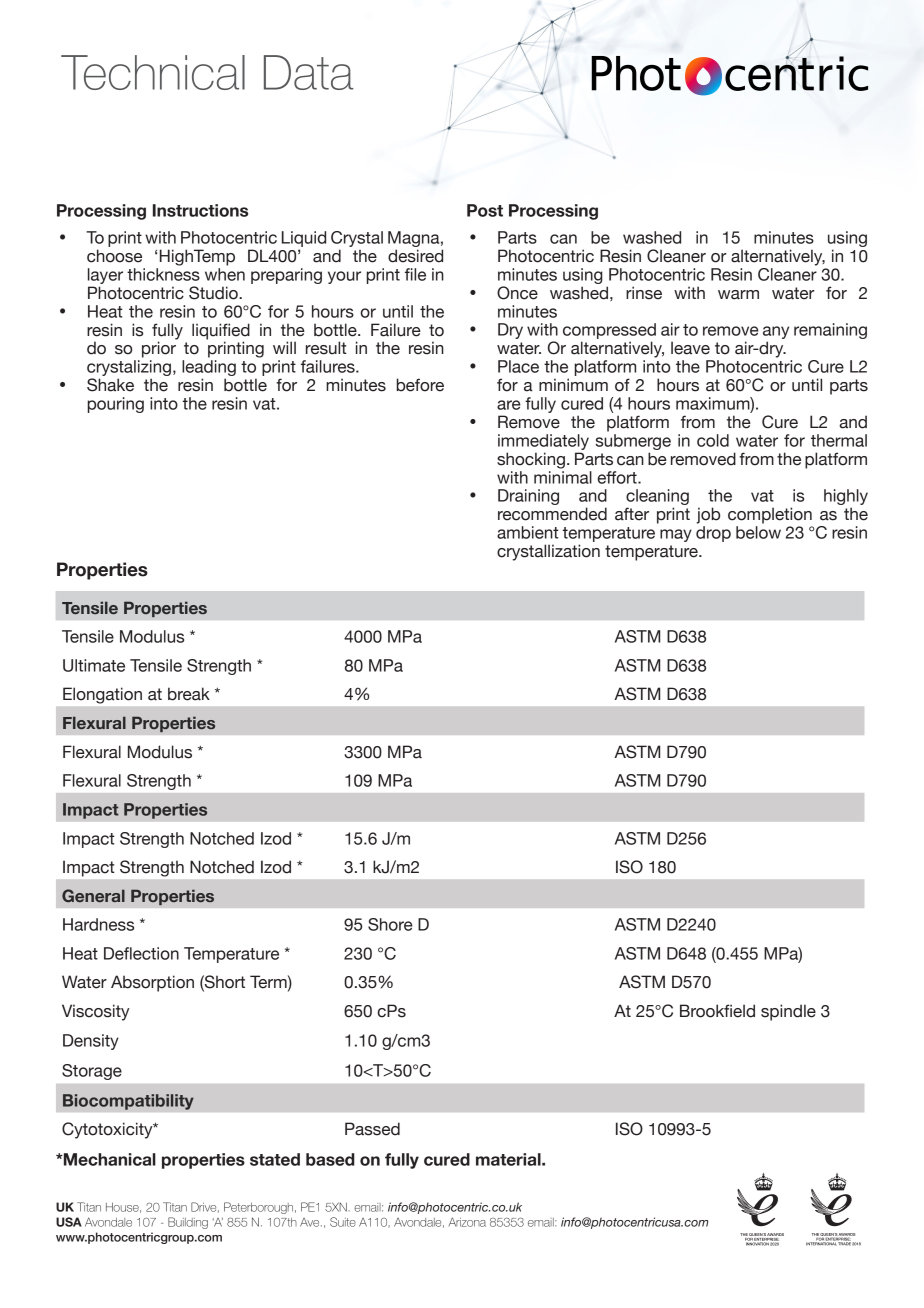 This page has height=1308, width=924. I want to click on Post, so click(485, 210).
